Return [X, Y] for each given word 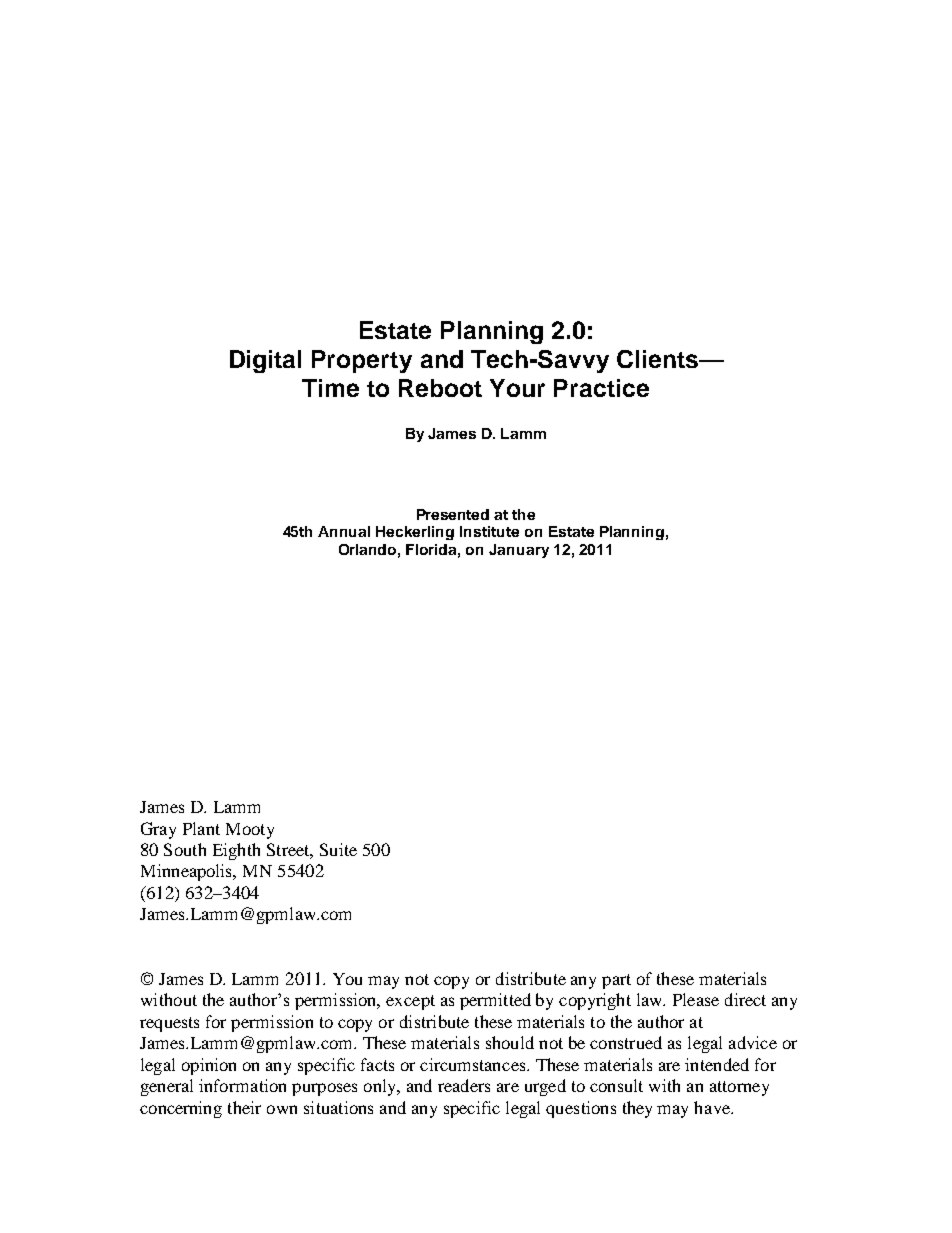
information [242, 1085]
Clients [659, 359]
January [519, 551]
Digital [265, 361]
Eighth [236, 851]
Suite [338, 849]
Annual [344, 531]
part [616, 981]
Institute [489, 531]
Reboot [440, 388]
